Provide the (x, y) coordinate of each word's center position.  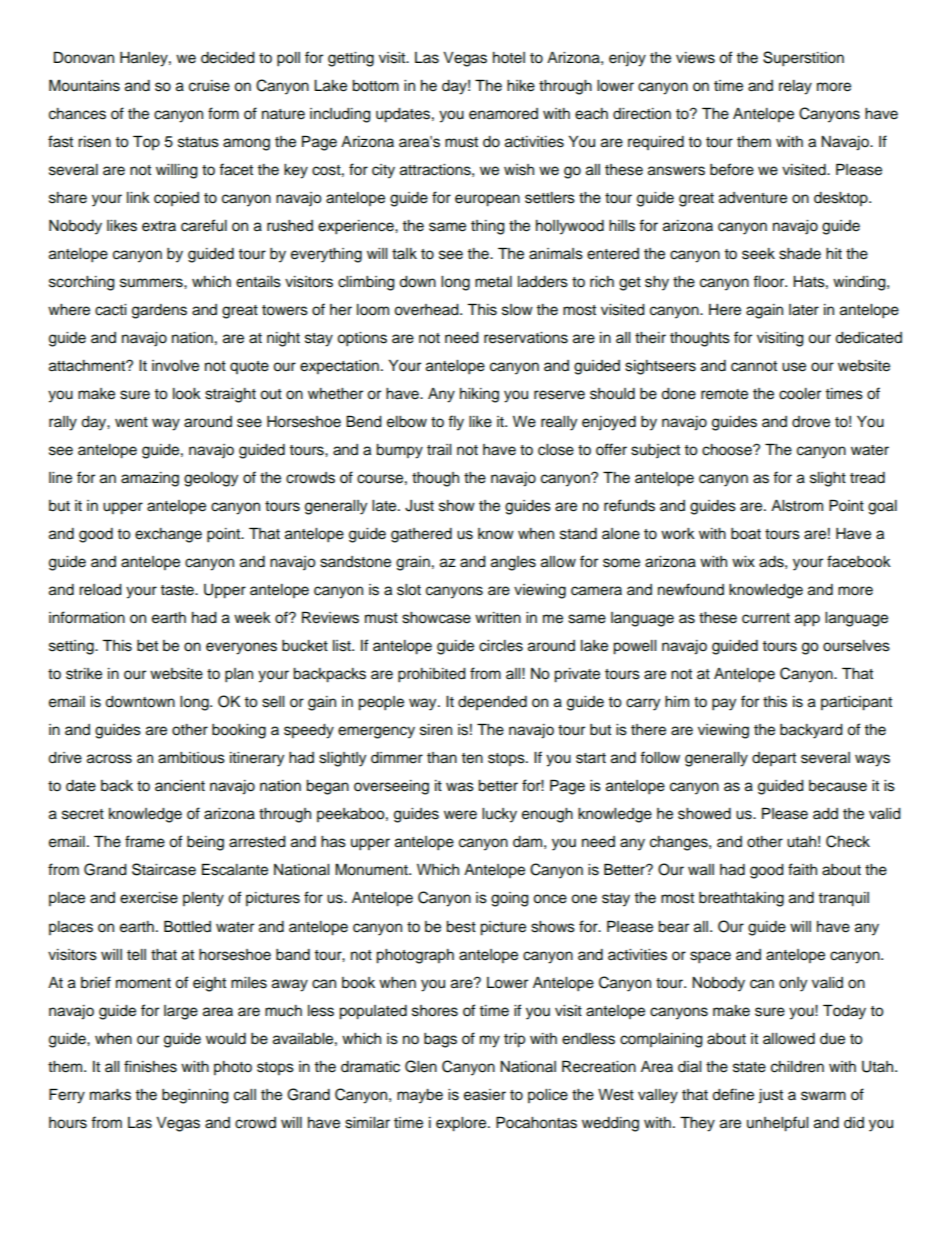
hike (521, 86)
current (766, 618)
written (498, 618)
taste (178, 590)
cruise (209, 86)
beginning (195, 1096)
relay (795, 87)
